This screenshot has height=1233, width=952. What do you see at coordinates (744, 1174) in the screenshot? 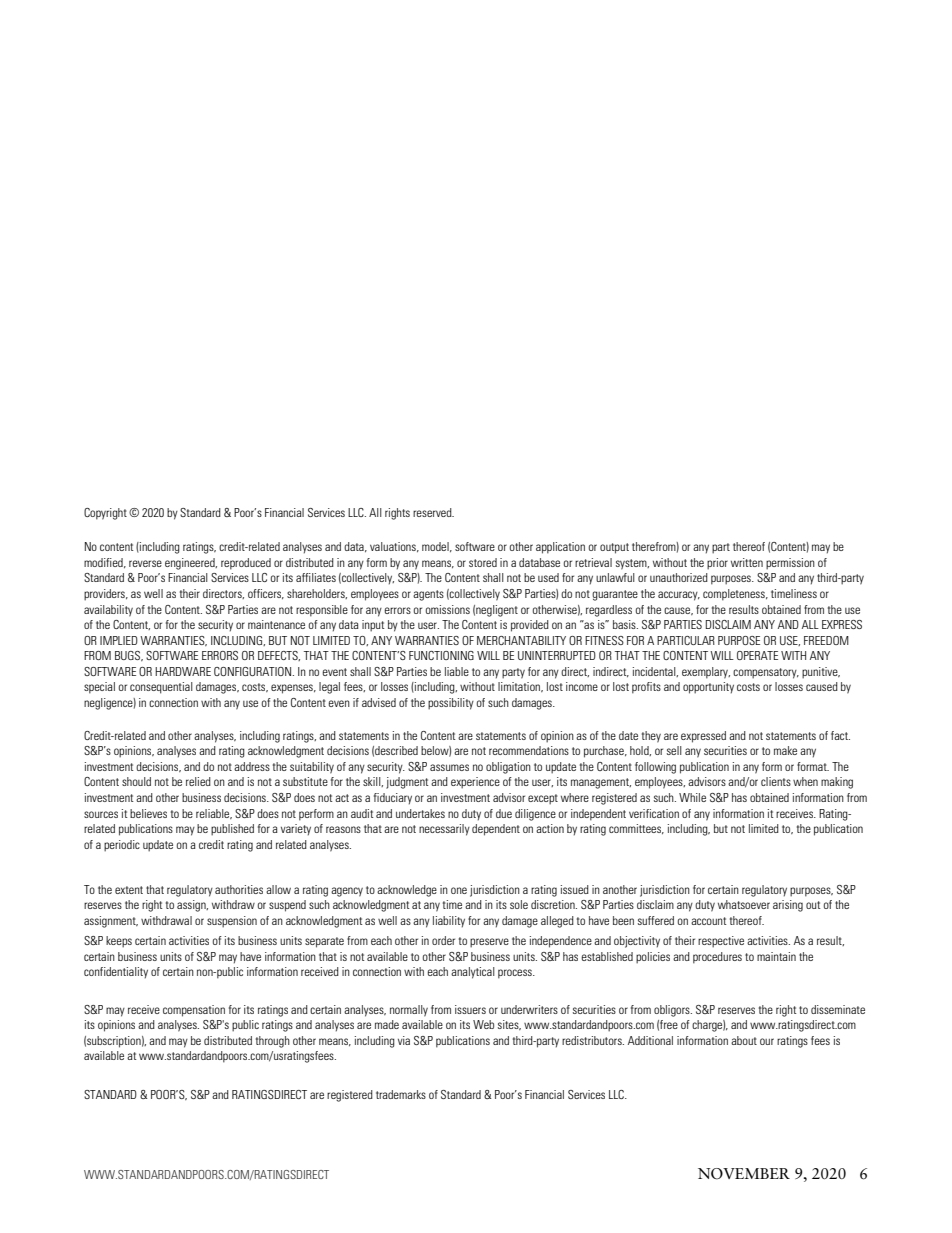
I see `NOVEMBER` at bounding box center [744, 1174].
